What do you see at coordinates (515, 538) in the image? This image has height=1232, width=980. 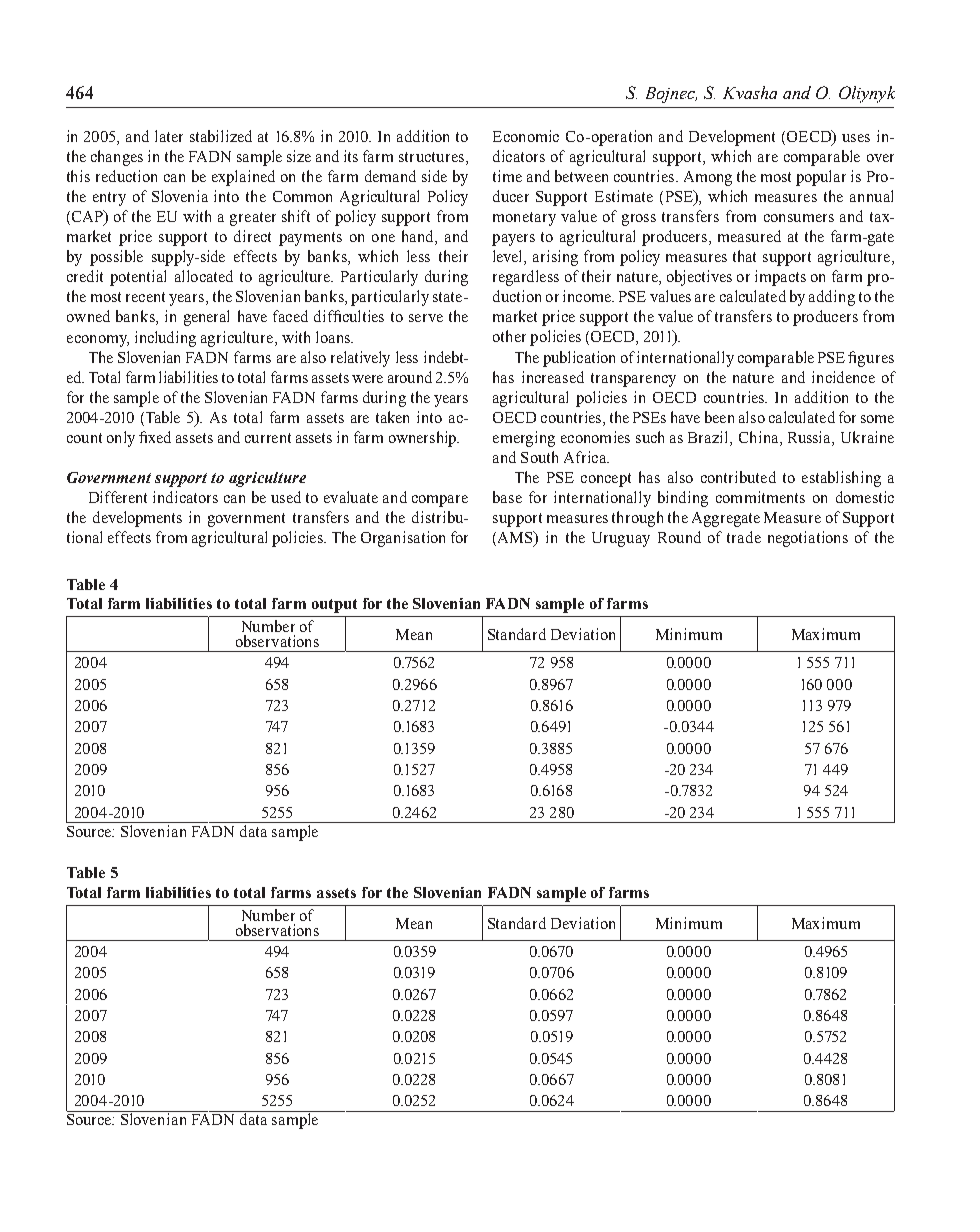 I see `AMS` at bounding box center [515, 538].
